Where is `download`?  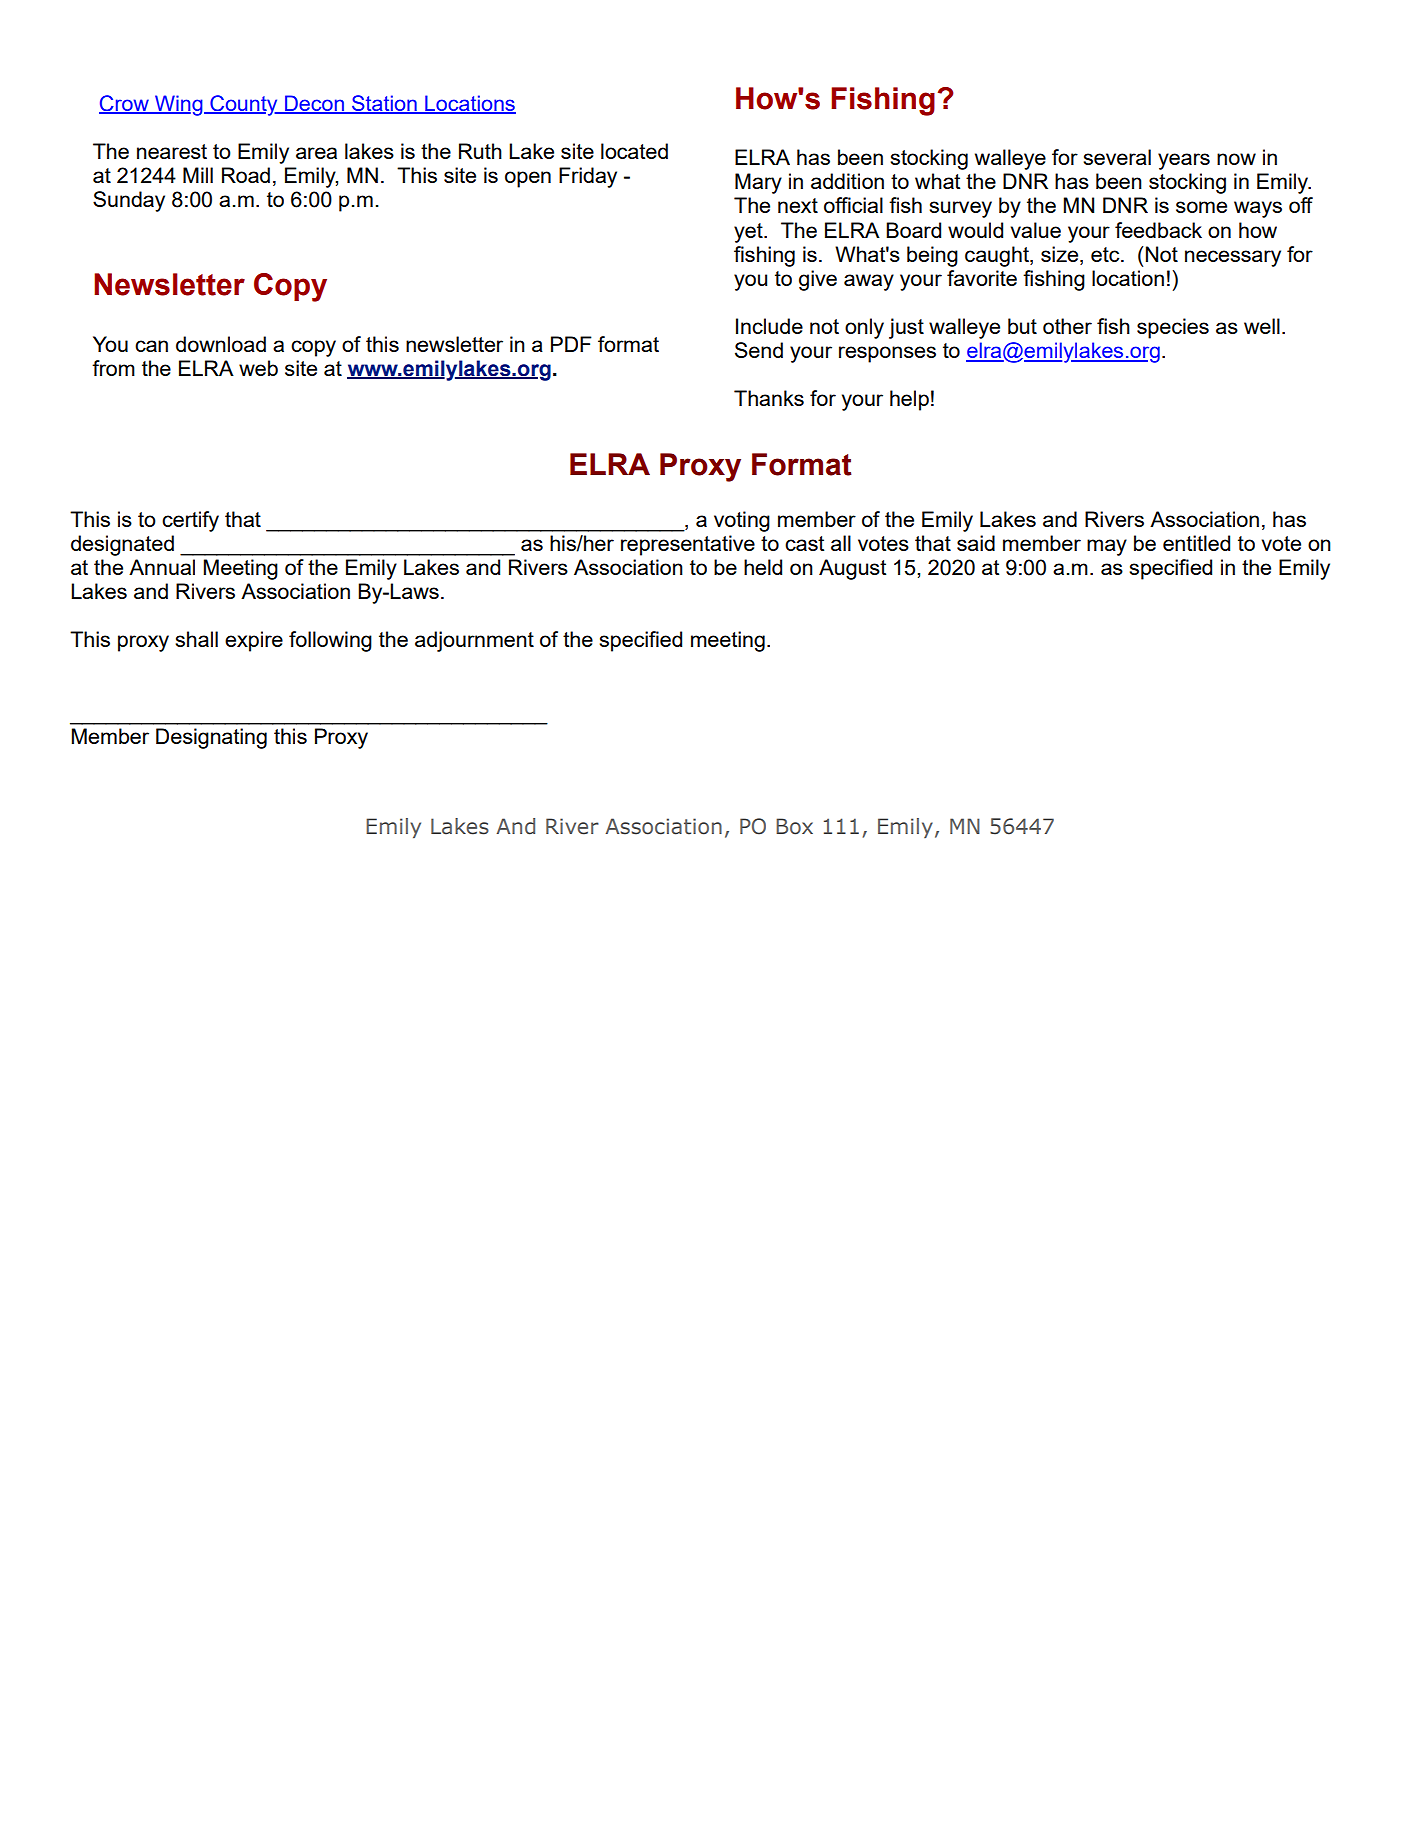
download is located at coordinates (221, 344).
